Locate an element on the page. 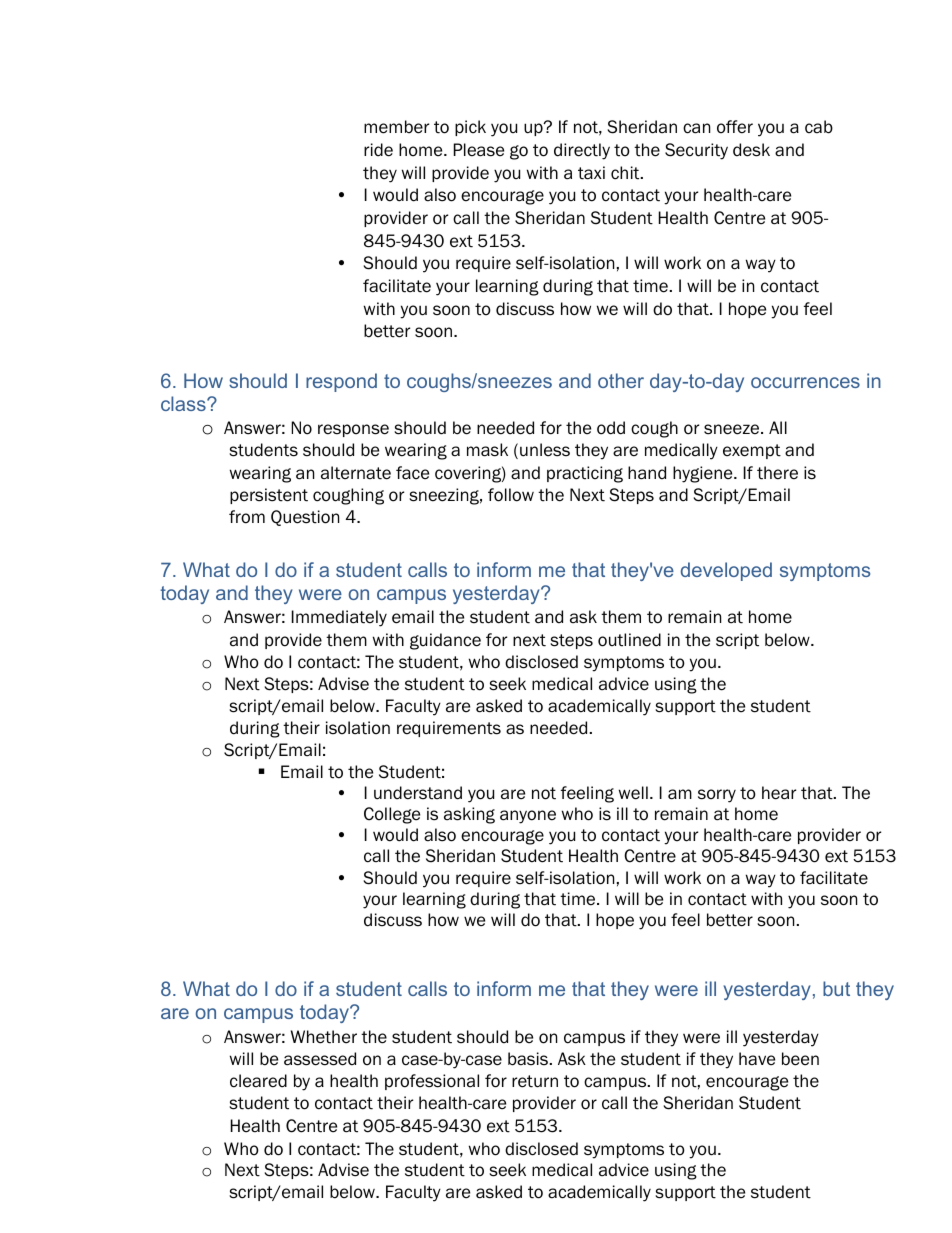 This image has height=1233, width=952. Please is located at coordinates (479, 150).
